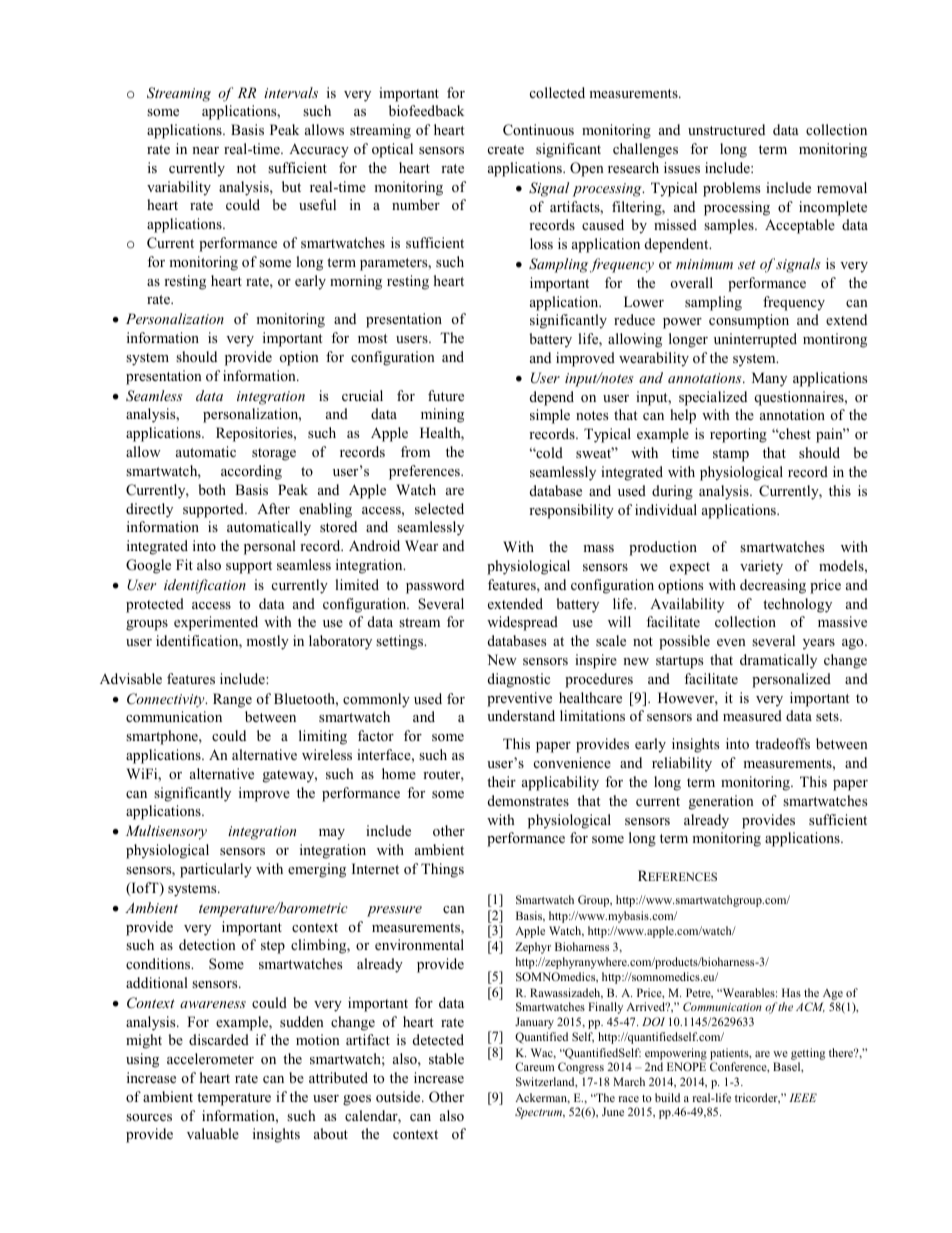  What do you see at coordinates (726, 129) in the screenshot?
I see `unstructured` at bounding box center [726, 129].
